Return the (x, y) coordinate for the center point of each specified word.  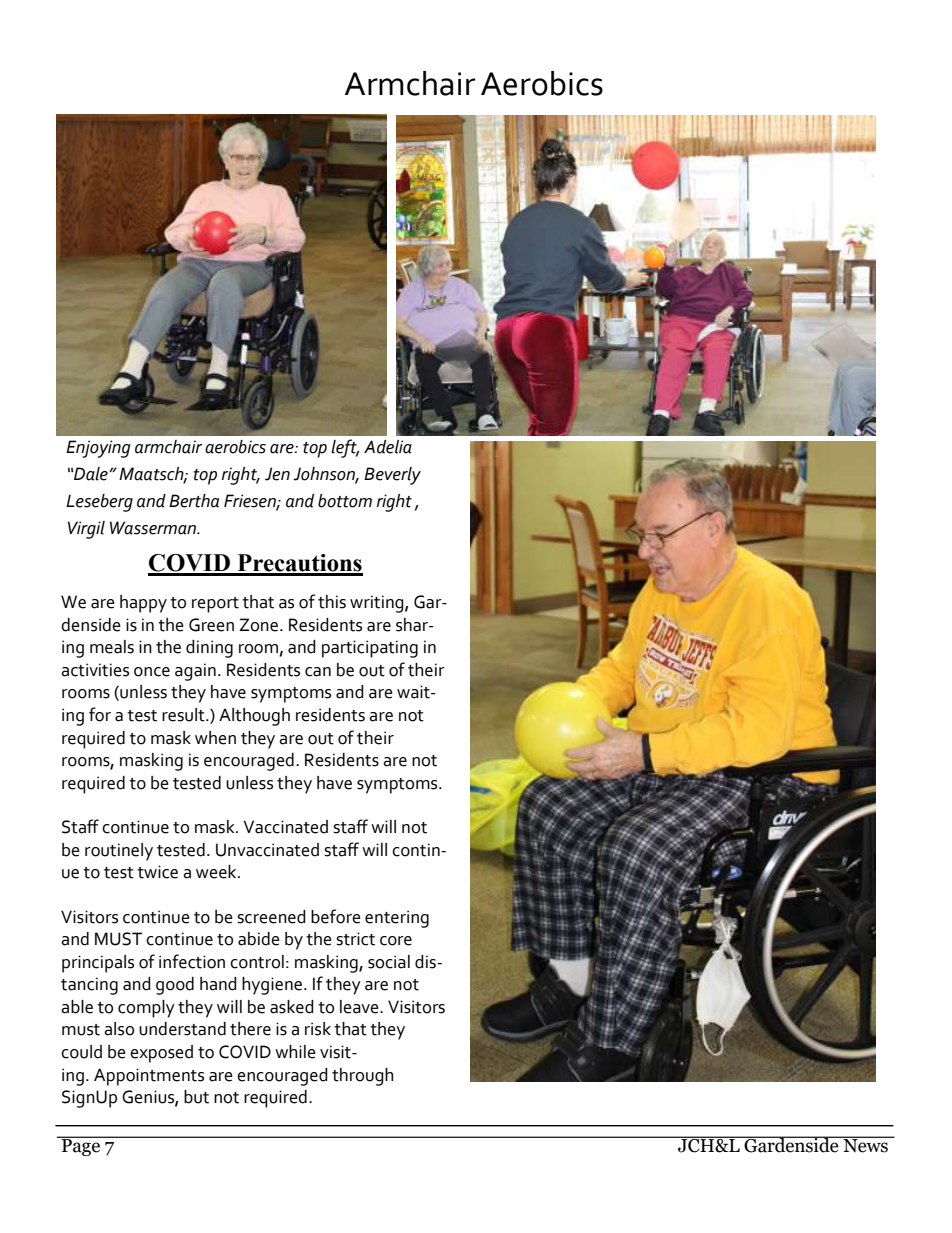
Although (254, 717)
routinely (119, 852)
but (196, 1097)
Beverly (392, 476)
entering (397, 919)
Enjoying (98, 449)
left (345, 448)
